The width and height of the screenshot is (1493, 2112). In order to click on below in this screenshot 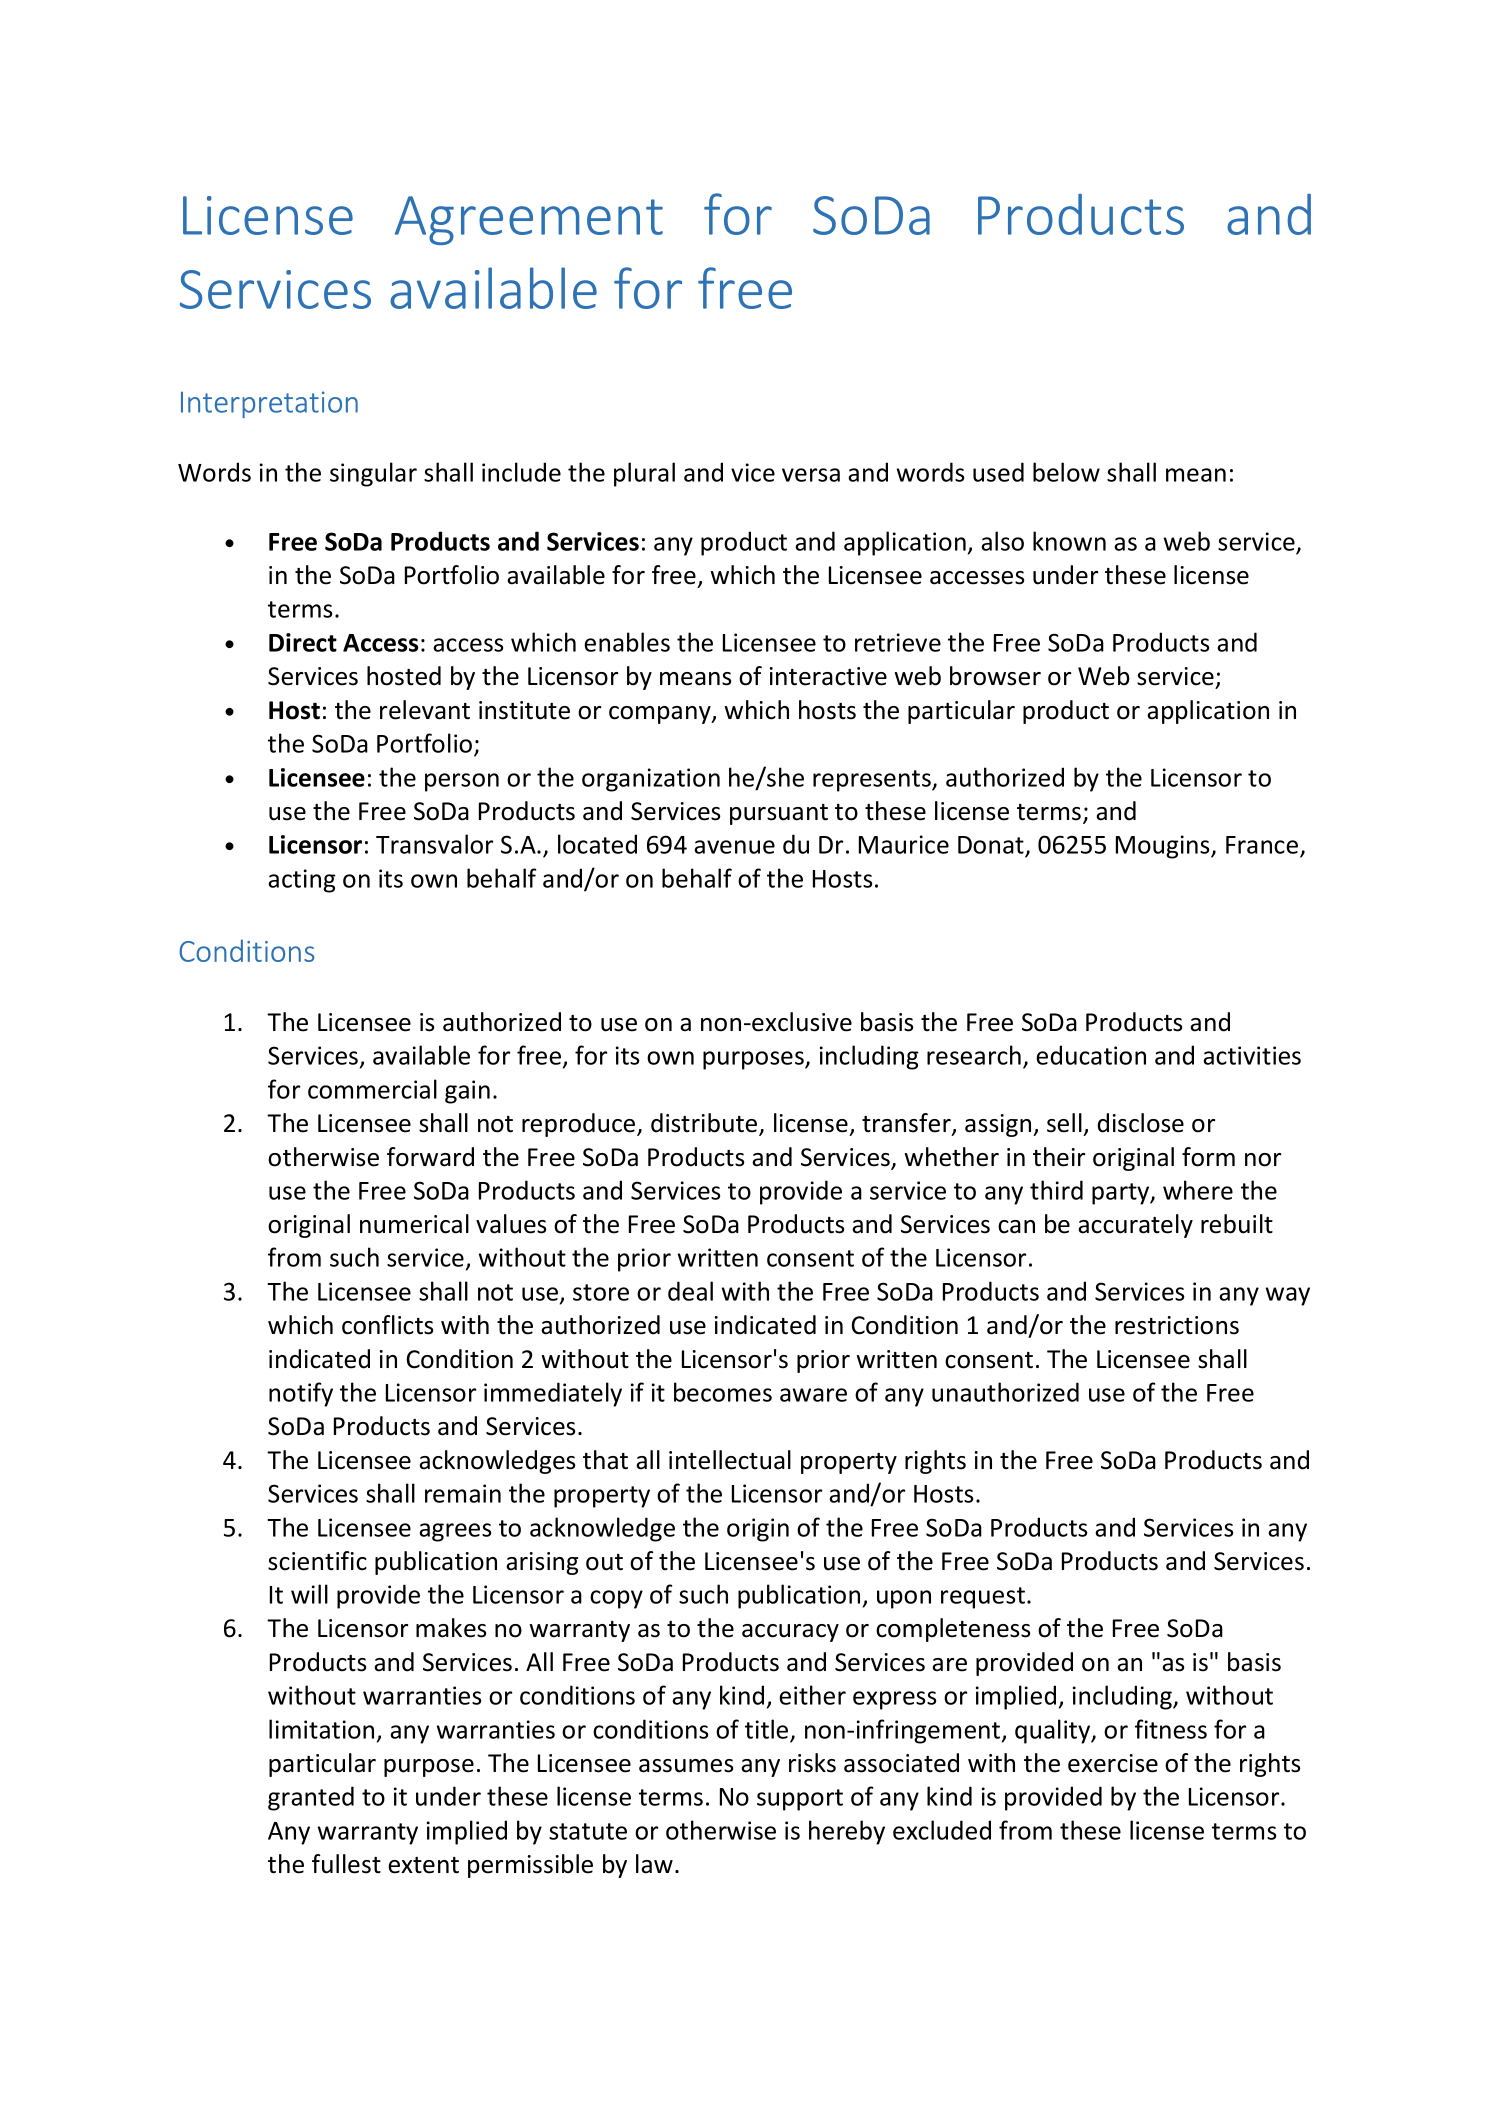, I will do `click(1066, 472)`.
